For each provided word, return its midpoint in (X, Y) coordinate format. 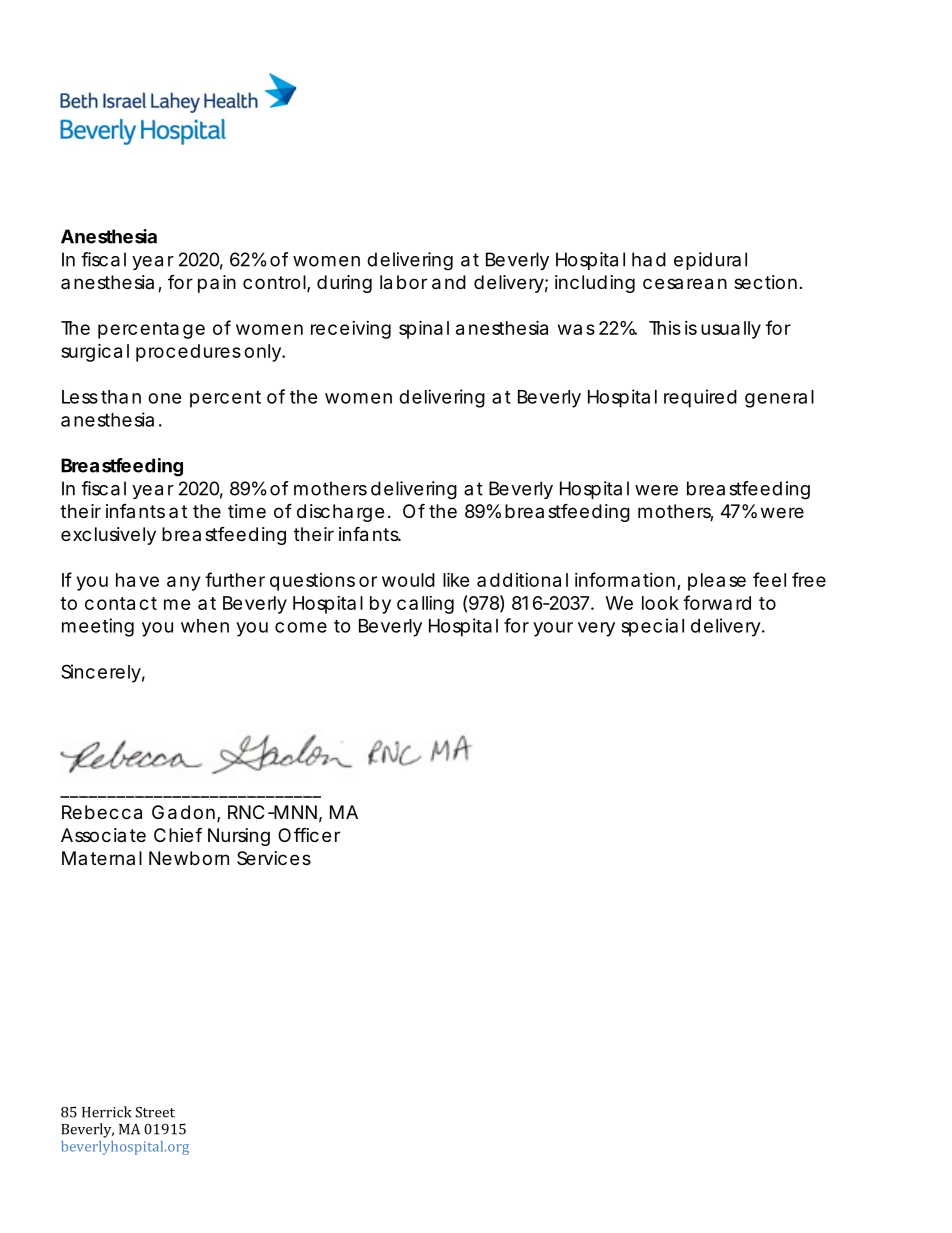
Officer (309, 834)
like (456, 579)
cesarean (685, 284)
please (717, 582)
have (137, 580)
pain (217, 284)
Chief (178, 834)
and (449, 282)
